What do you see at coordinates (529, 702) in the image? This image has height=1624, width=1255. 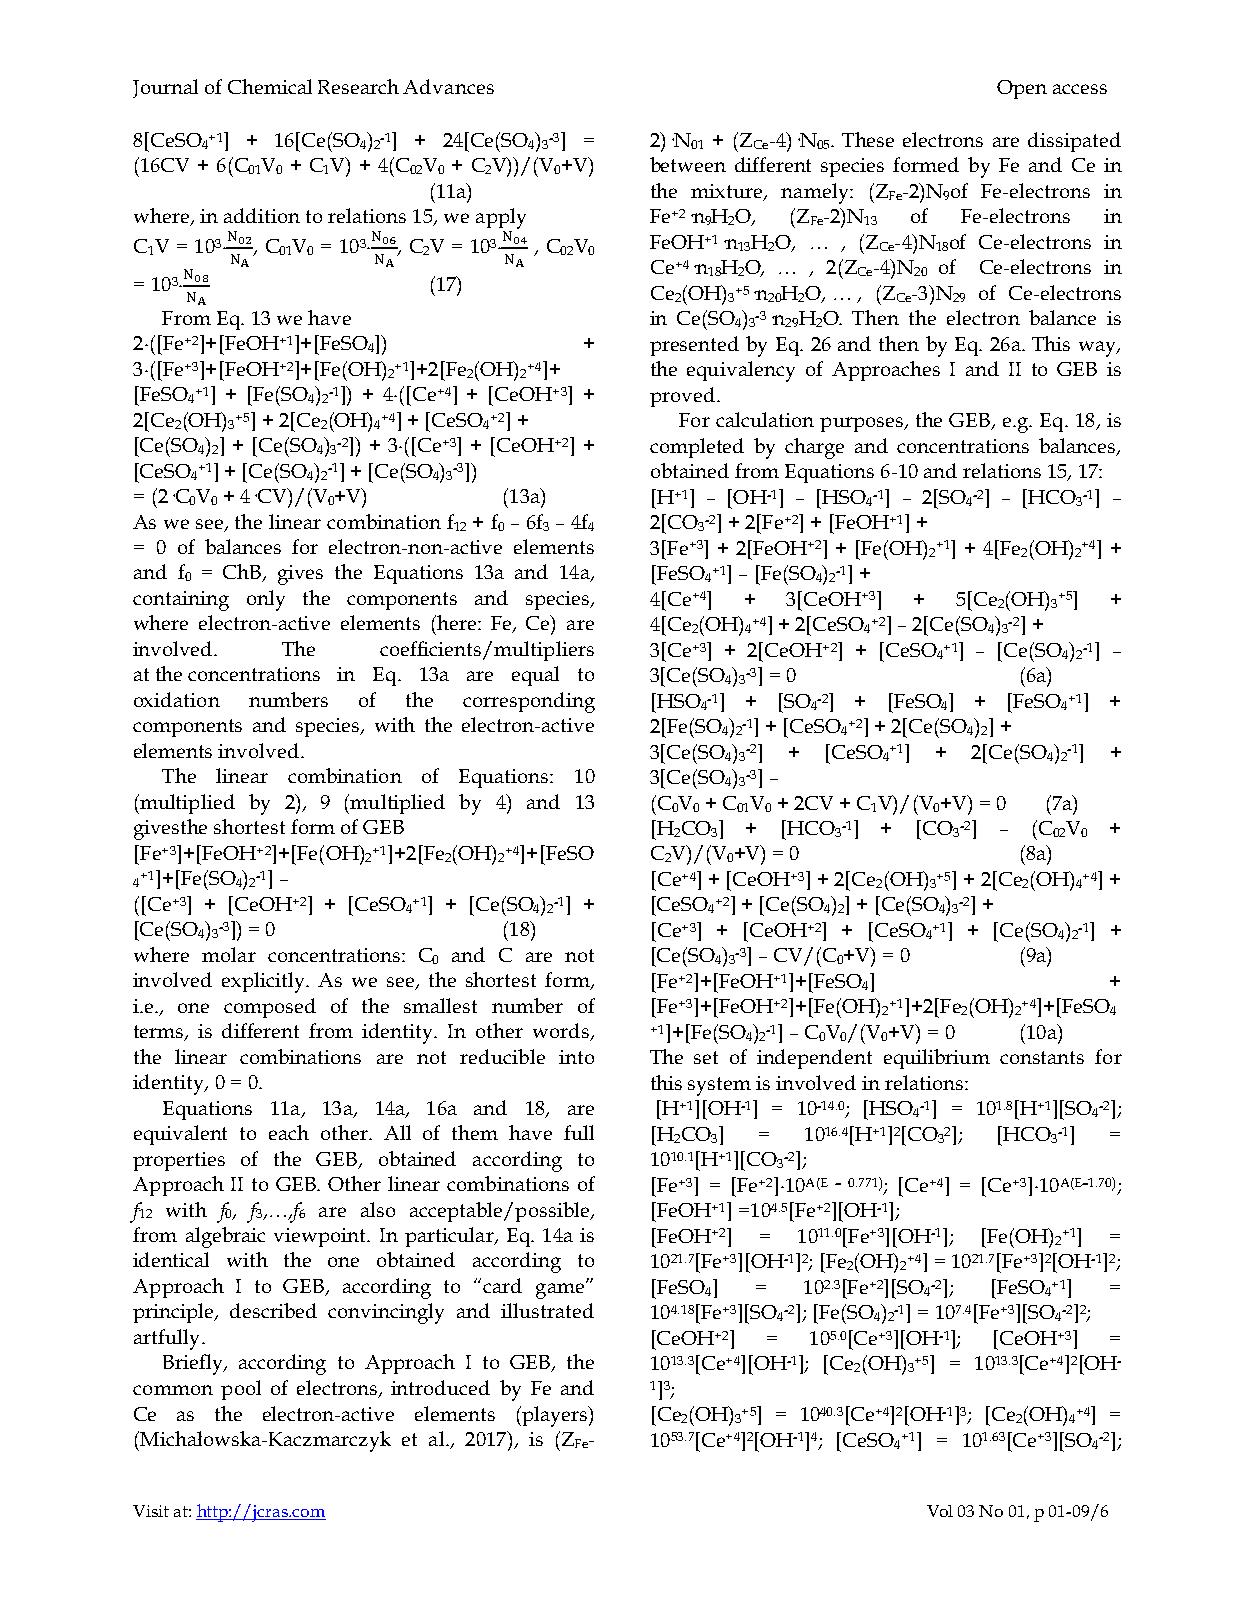 I see `corresponding` at bounding box center [529, 702].
